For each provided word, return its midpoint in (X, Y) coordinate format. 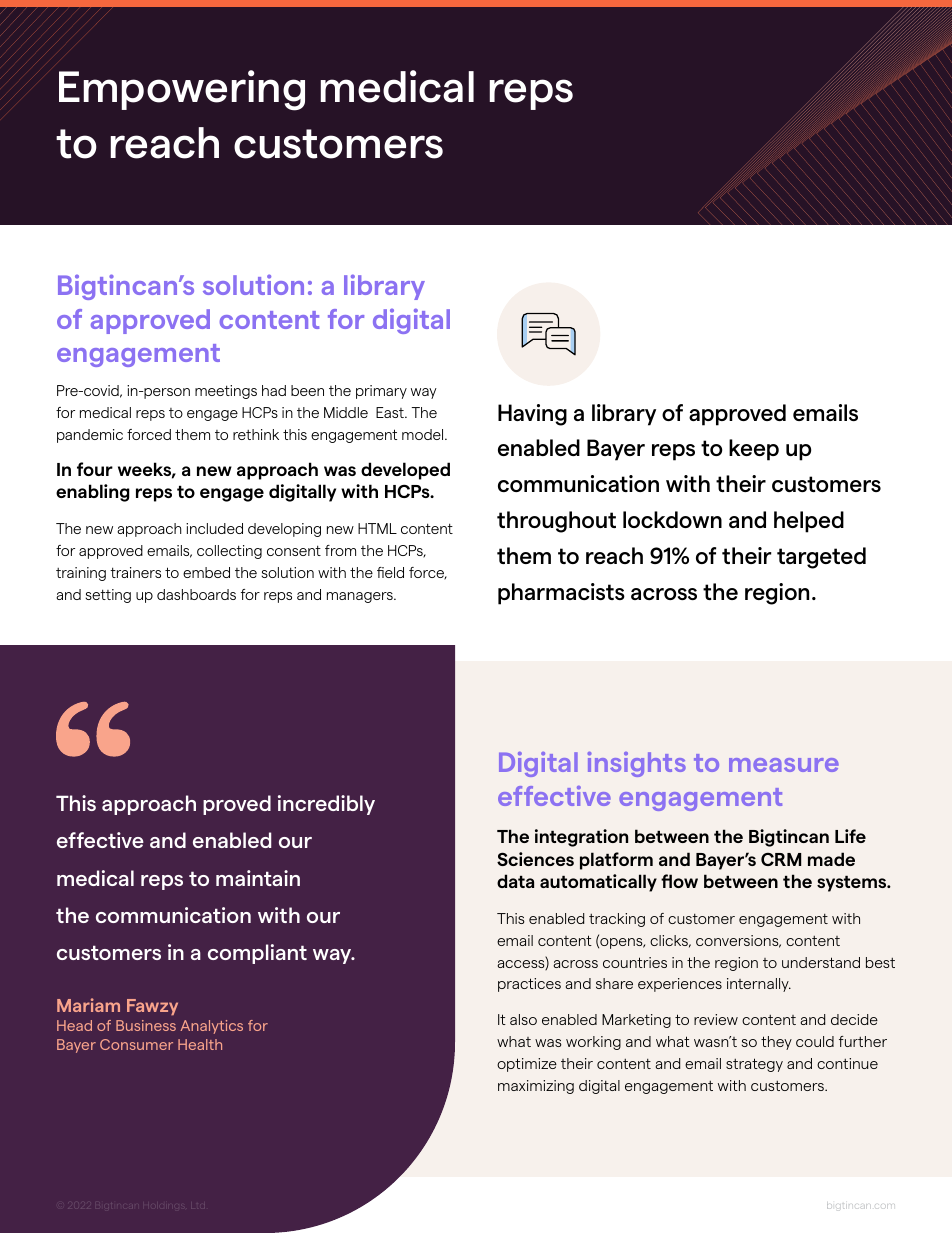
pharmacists (561, 594)
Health (200, 1044)
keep (754, 450)
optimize (527, 1065)
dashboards (196, 594)
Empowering (182, 90)
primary (381, 392)
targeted (821, 558)
